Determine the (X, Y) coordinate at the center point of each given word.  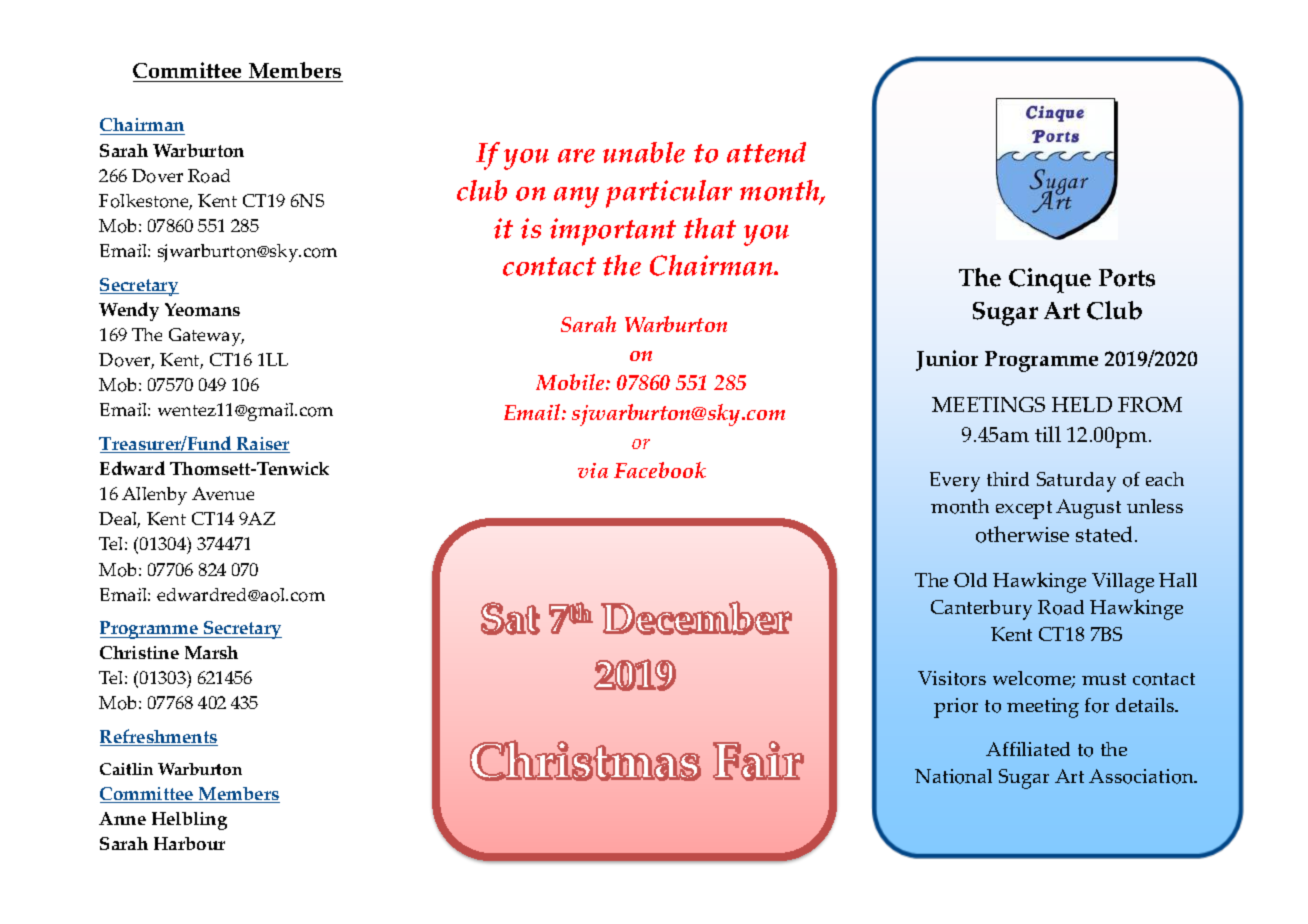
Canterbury (981, 610)
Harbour (189, 843)
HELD (1082, 404)
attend (766, 152)
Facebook (660, 470)
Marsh (211, 652)
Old (970, 580)
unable (644, 152)
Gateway (206, 337)
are (576, 156)
